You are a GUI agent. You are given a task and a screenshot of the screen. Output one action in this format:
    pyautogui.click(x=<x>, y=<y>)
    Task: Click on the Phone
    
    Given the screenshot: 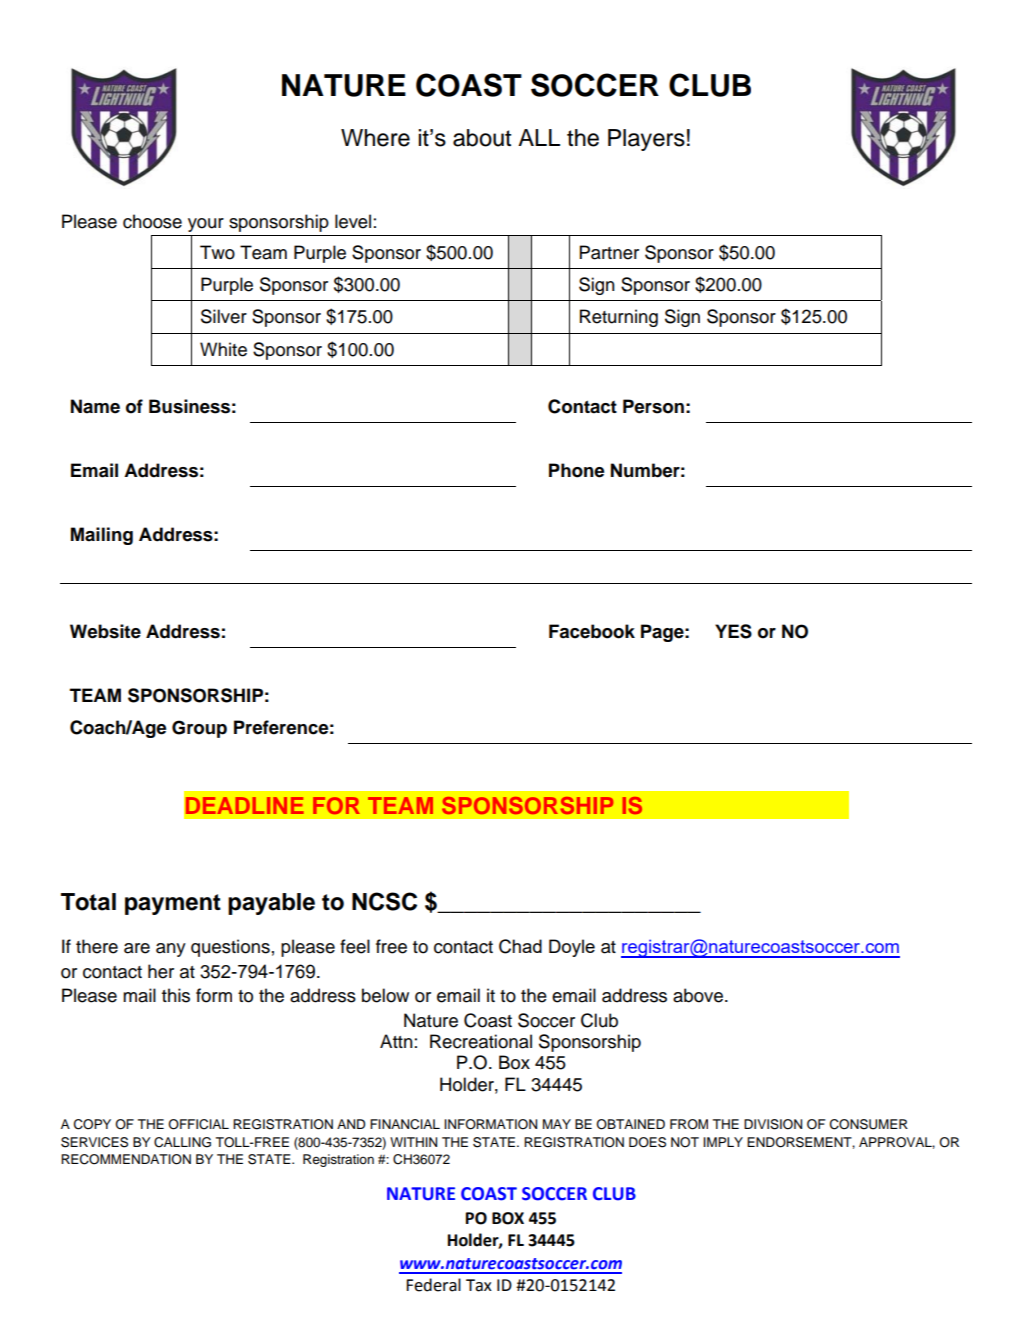 What is the action you would take?
    pyautogui.click(x=576, y=470)
